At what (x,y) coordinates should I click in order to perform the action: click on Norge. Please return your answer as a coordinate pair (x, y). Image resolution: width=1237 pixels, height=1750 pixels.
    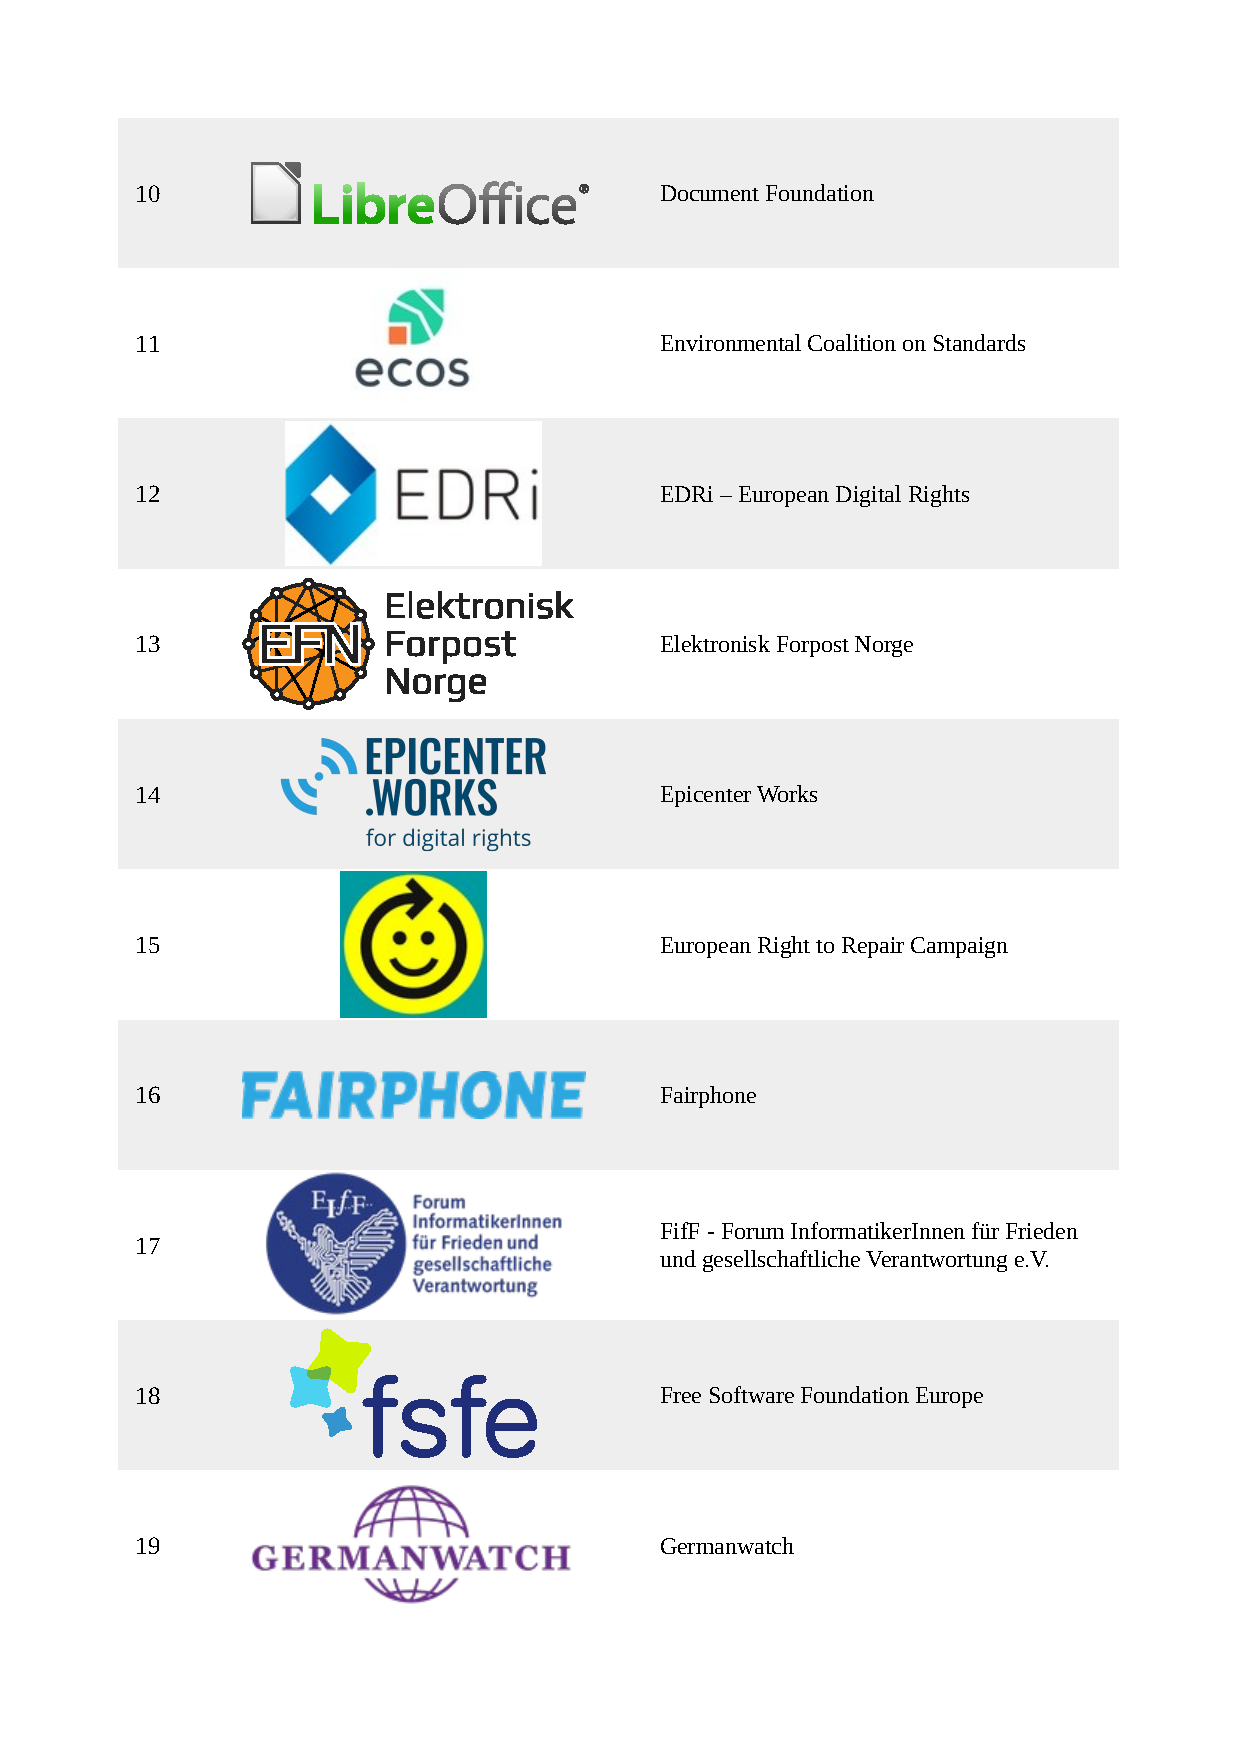
    Looking at the image, I should click on (884, 646).
